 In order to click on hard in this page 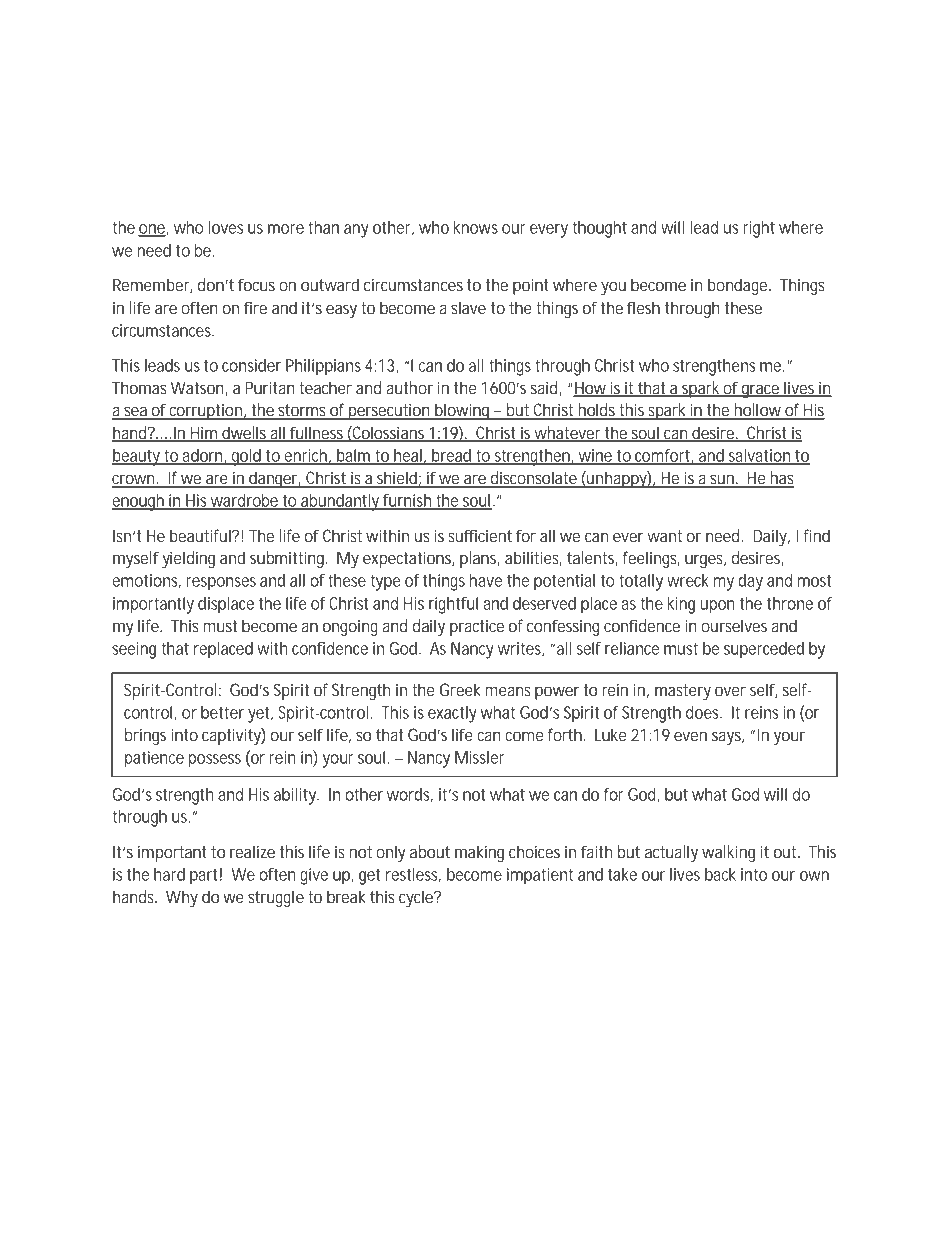, I will do `click(169, 874)`.
